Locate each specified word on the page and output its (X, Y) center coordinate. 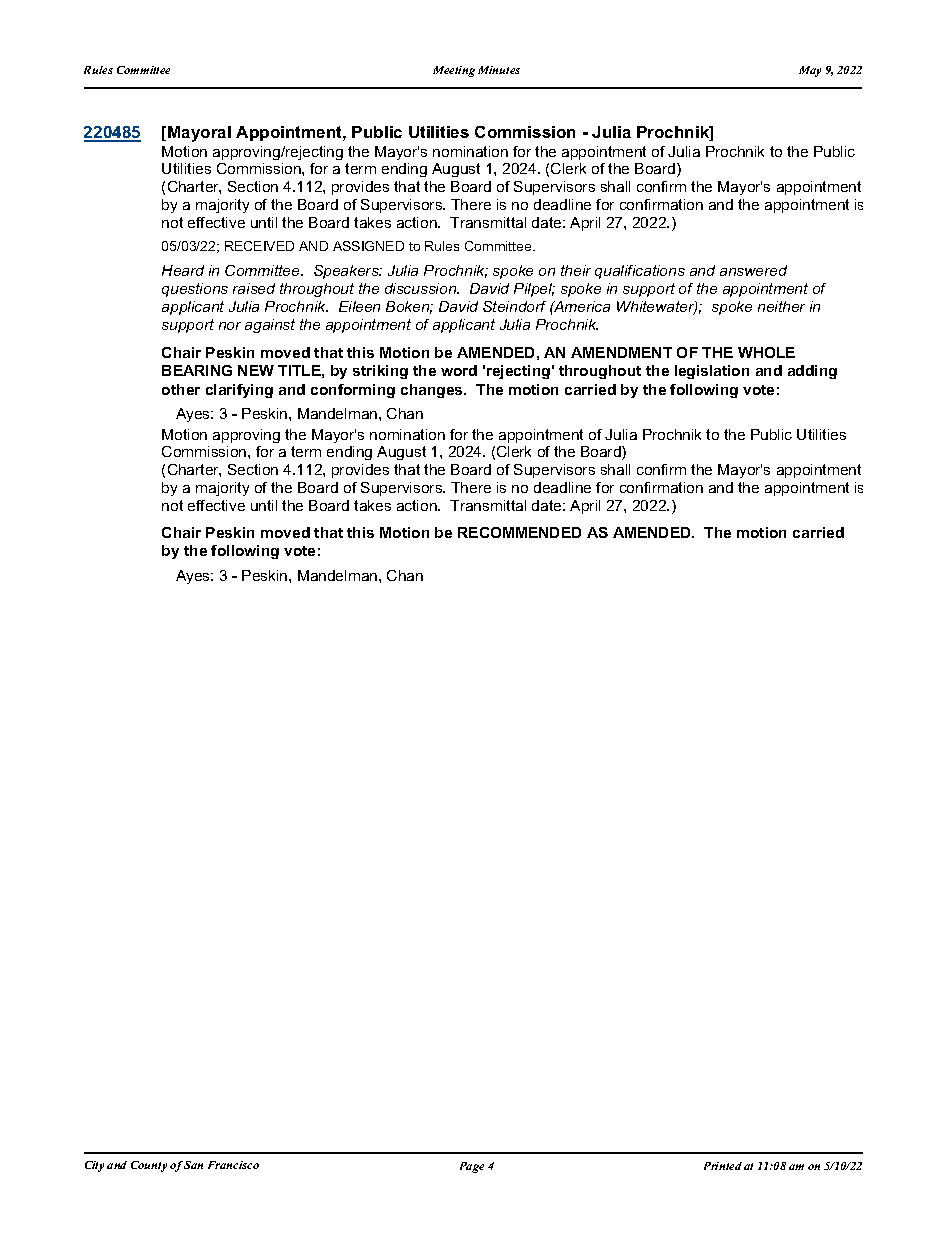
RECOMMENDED (519, 532)
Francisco (233, 1165)
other (181, 389)
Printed (723, 1166)
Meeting (454, 71)
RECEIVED (259, 246)
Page (472, 1167)
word (459, 370)
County (149, 1166)
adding (812, 372)
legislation (712, 372)
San (193, 1165)
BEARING (197, 370)
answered (753, 270)
